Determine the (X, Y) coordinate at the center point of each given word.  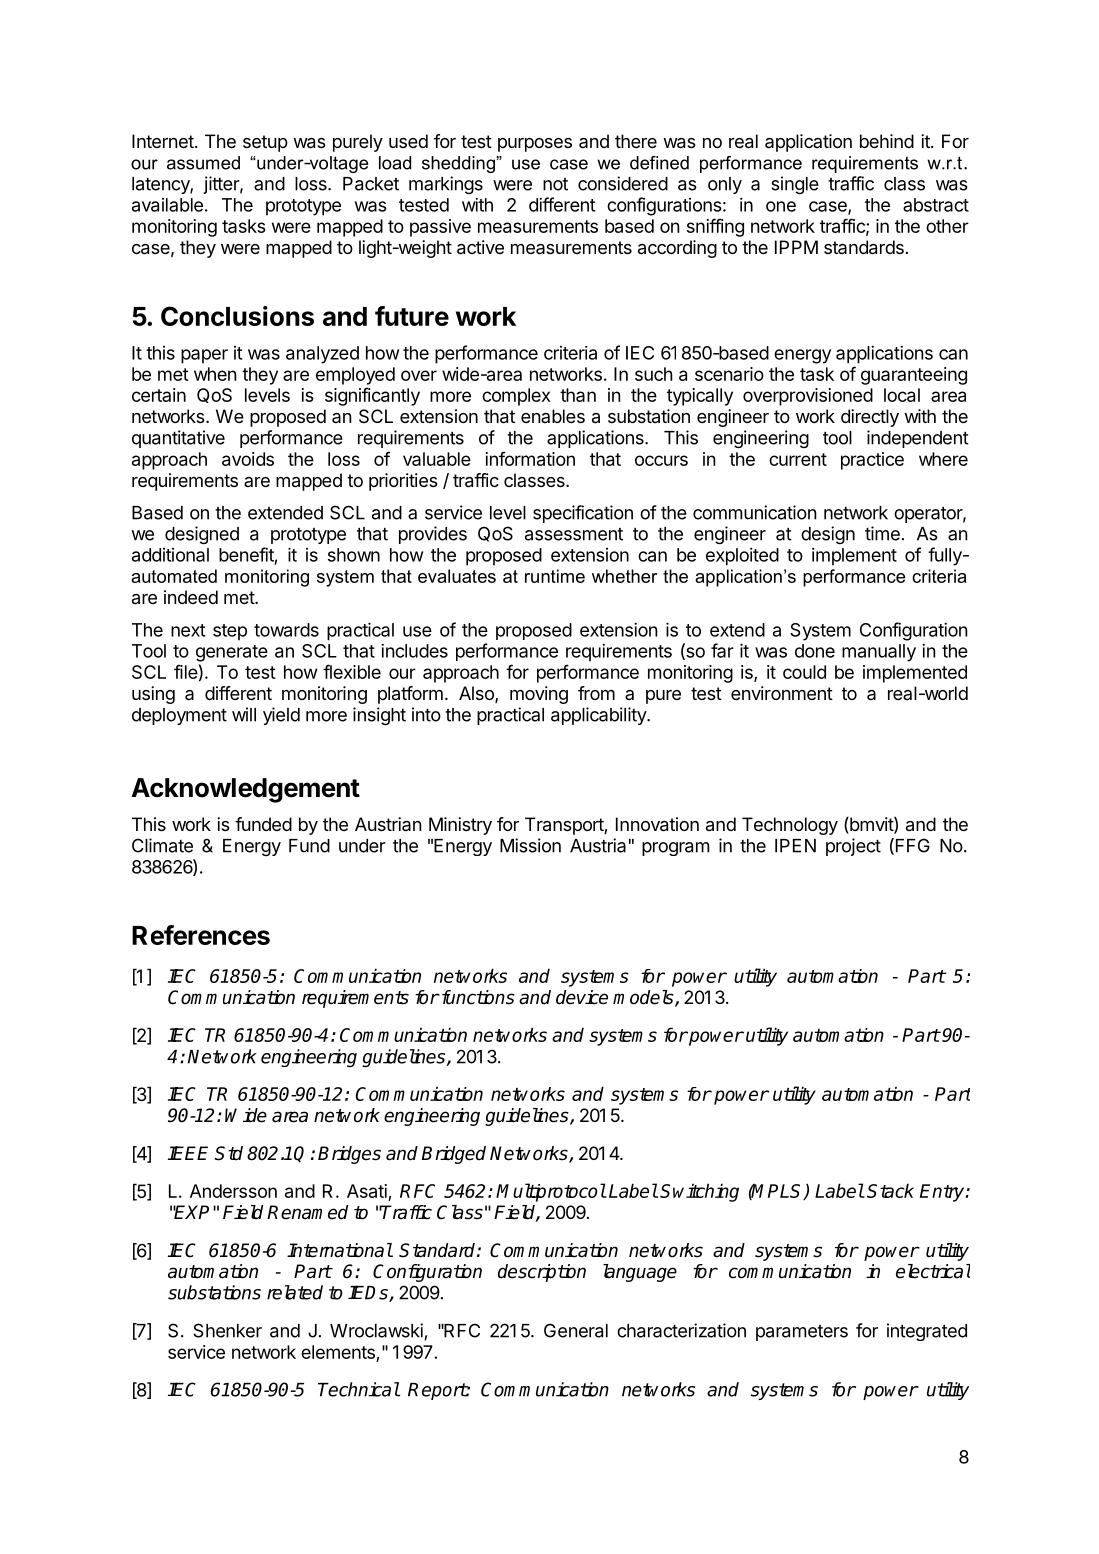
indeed (191, 597)
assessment (574, 534)
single (795, 185)
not (555, 184)
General (576, 1330)
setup (265, 143)
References (201, 935)
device (582, 997)
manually (879, 653)
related (295, 1292)
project (853, 847)
